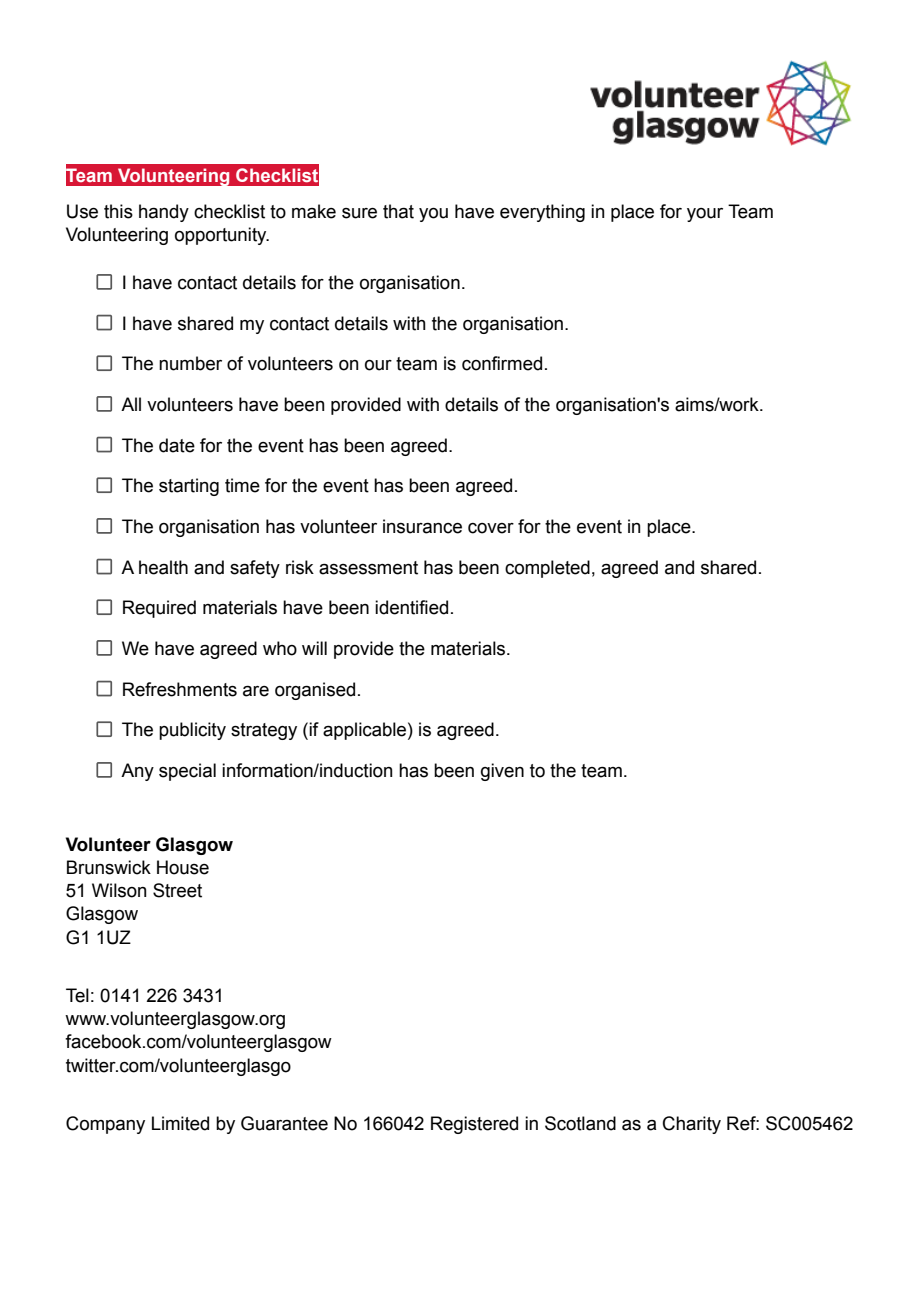 The height and width of the page is (1307, 924). I want to click on completed, so click(547, 569).
